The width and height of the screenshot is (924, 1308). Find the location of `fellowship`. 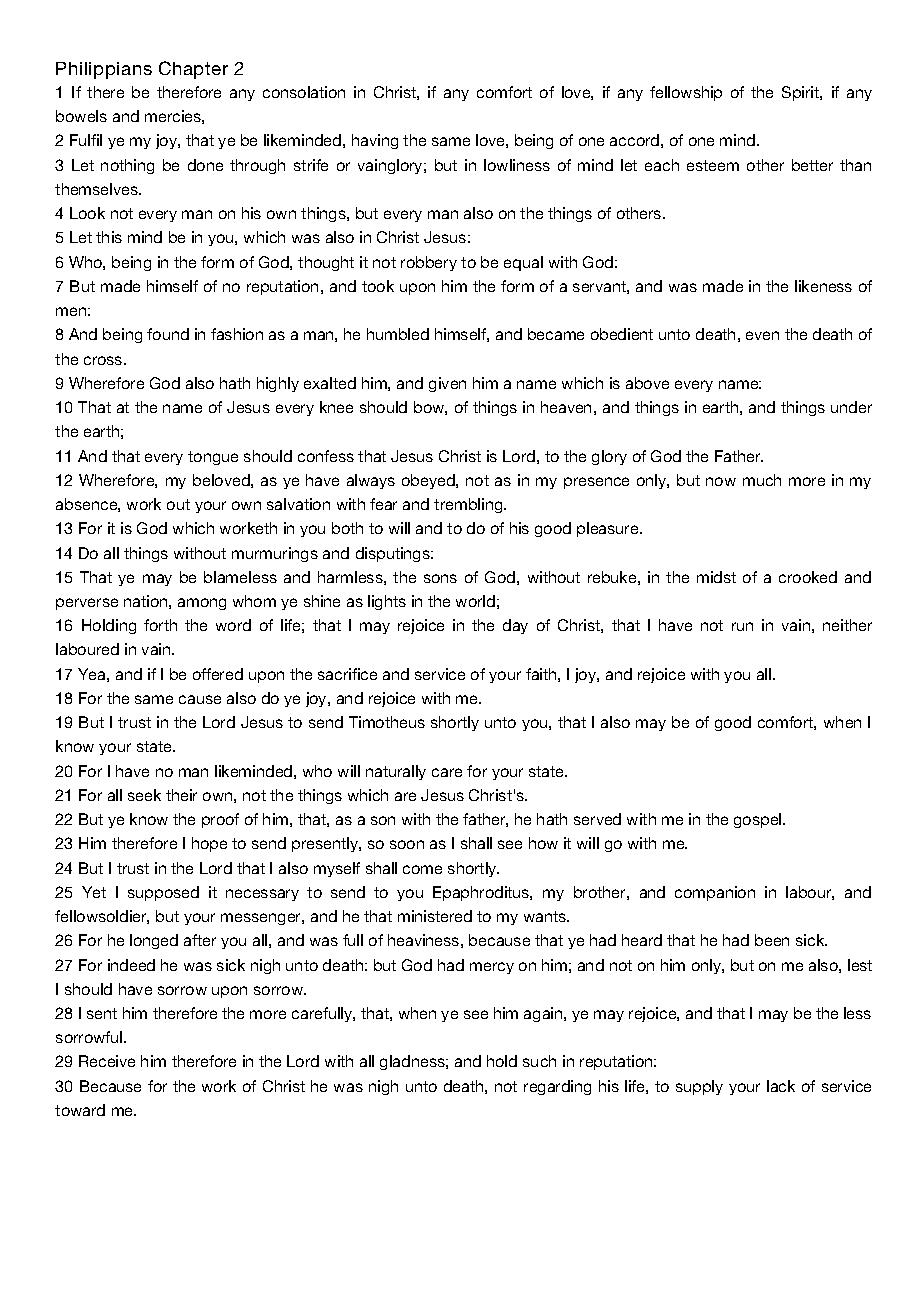

fellowship is located at coordinates (686, 93).
